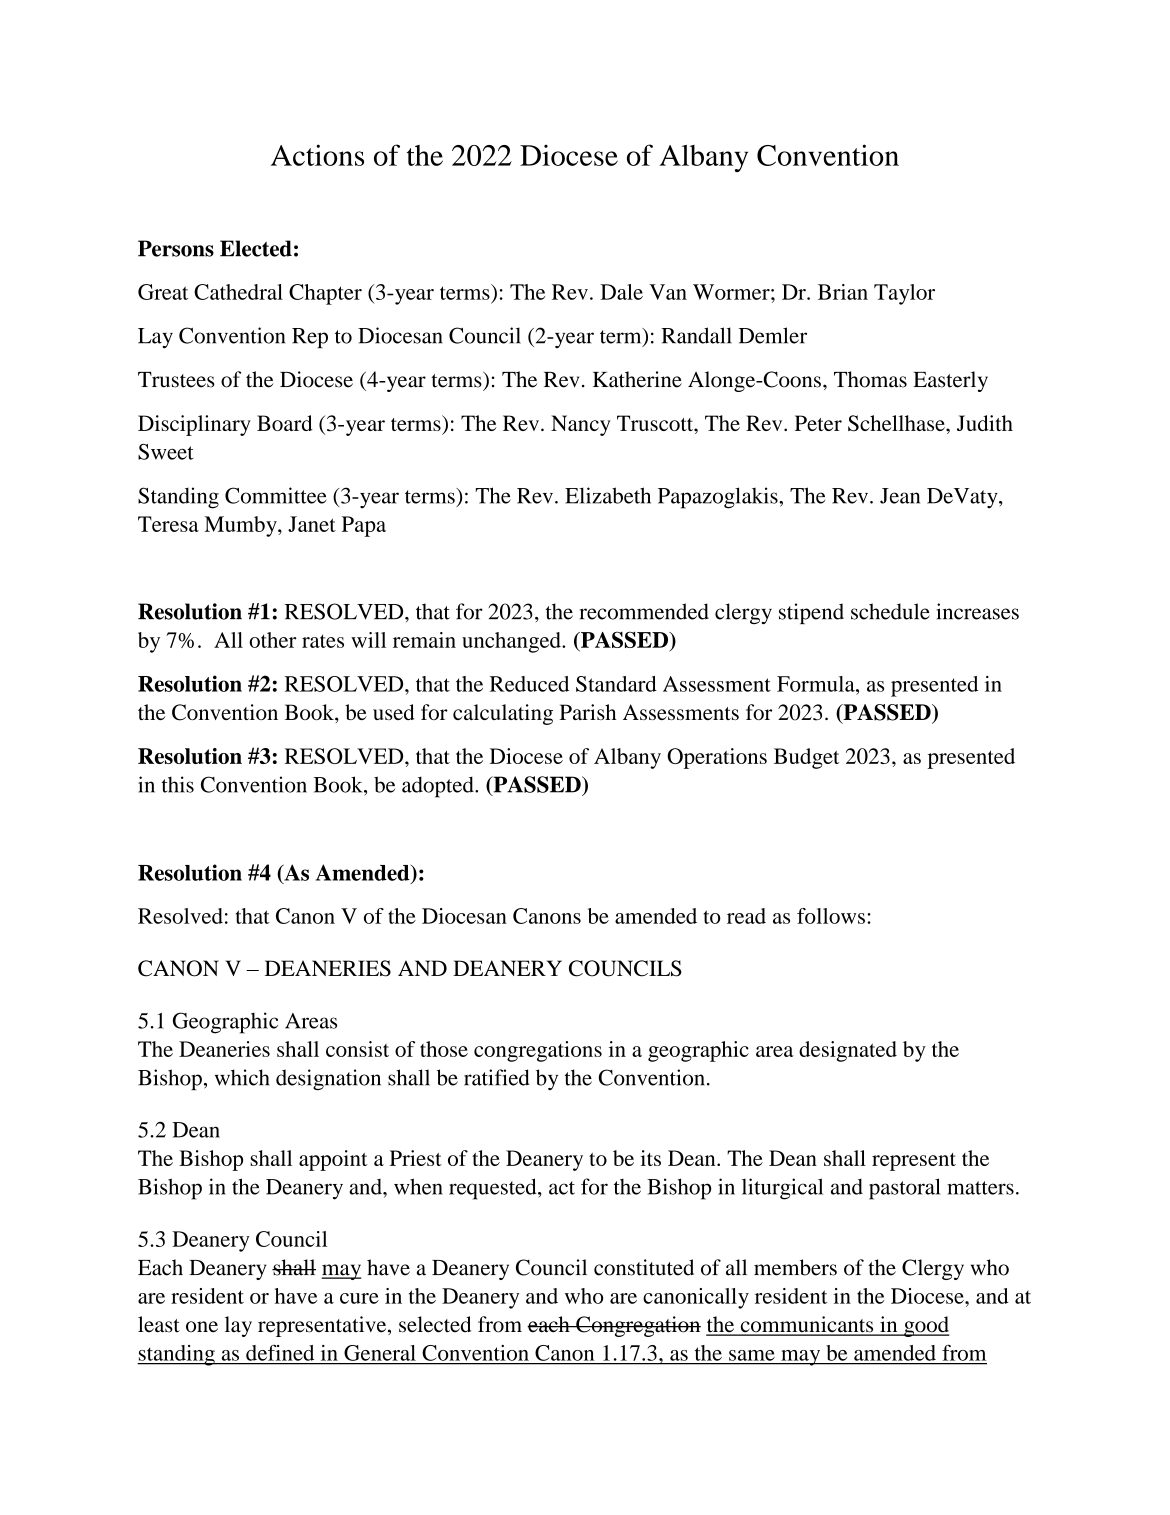 The width and height of the page is (1170, 1515). I want to click on consist, so click(357, 1049).
